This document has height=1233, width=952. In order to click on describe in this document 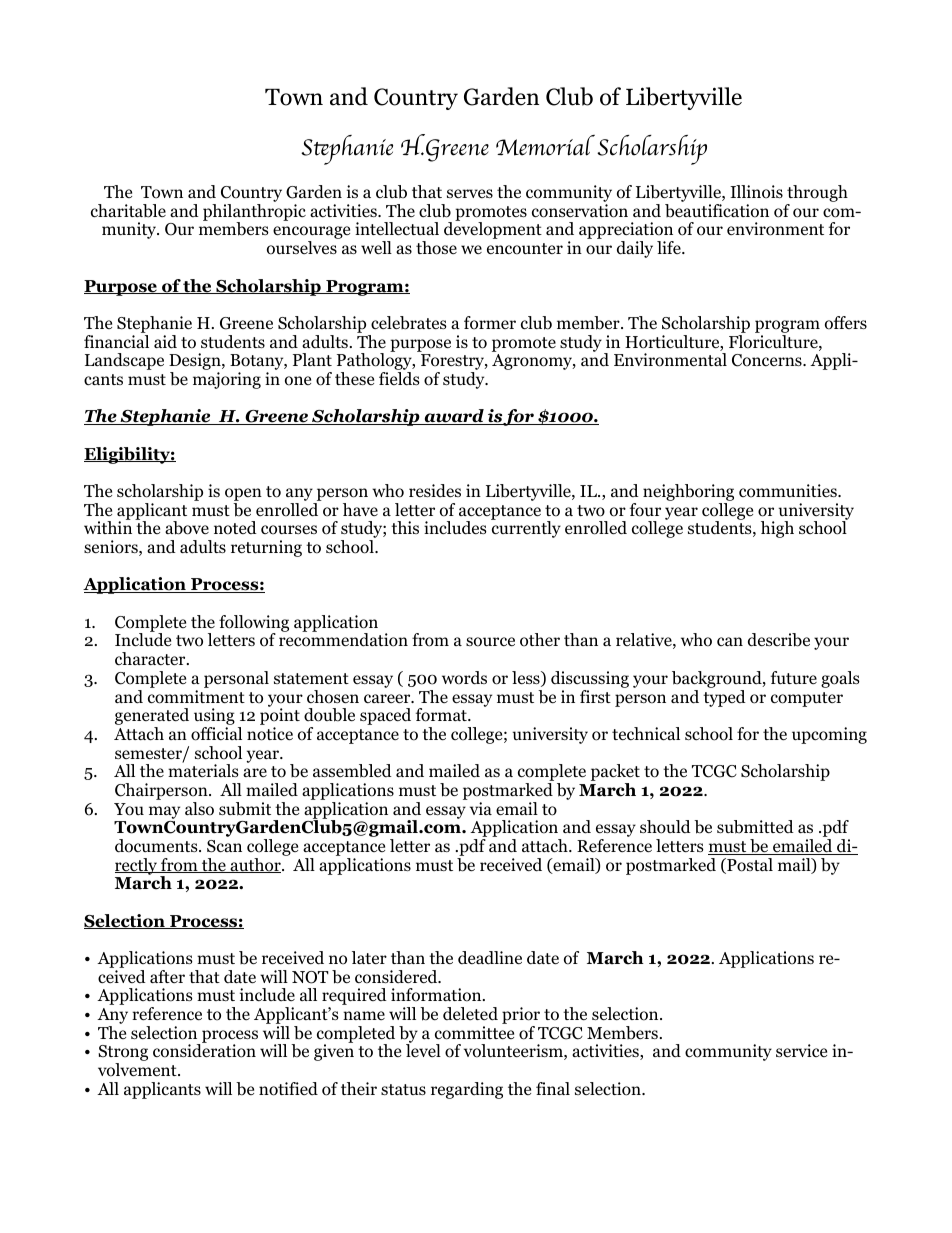, I will do `click(779, 640)`.
